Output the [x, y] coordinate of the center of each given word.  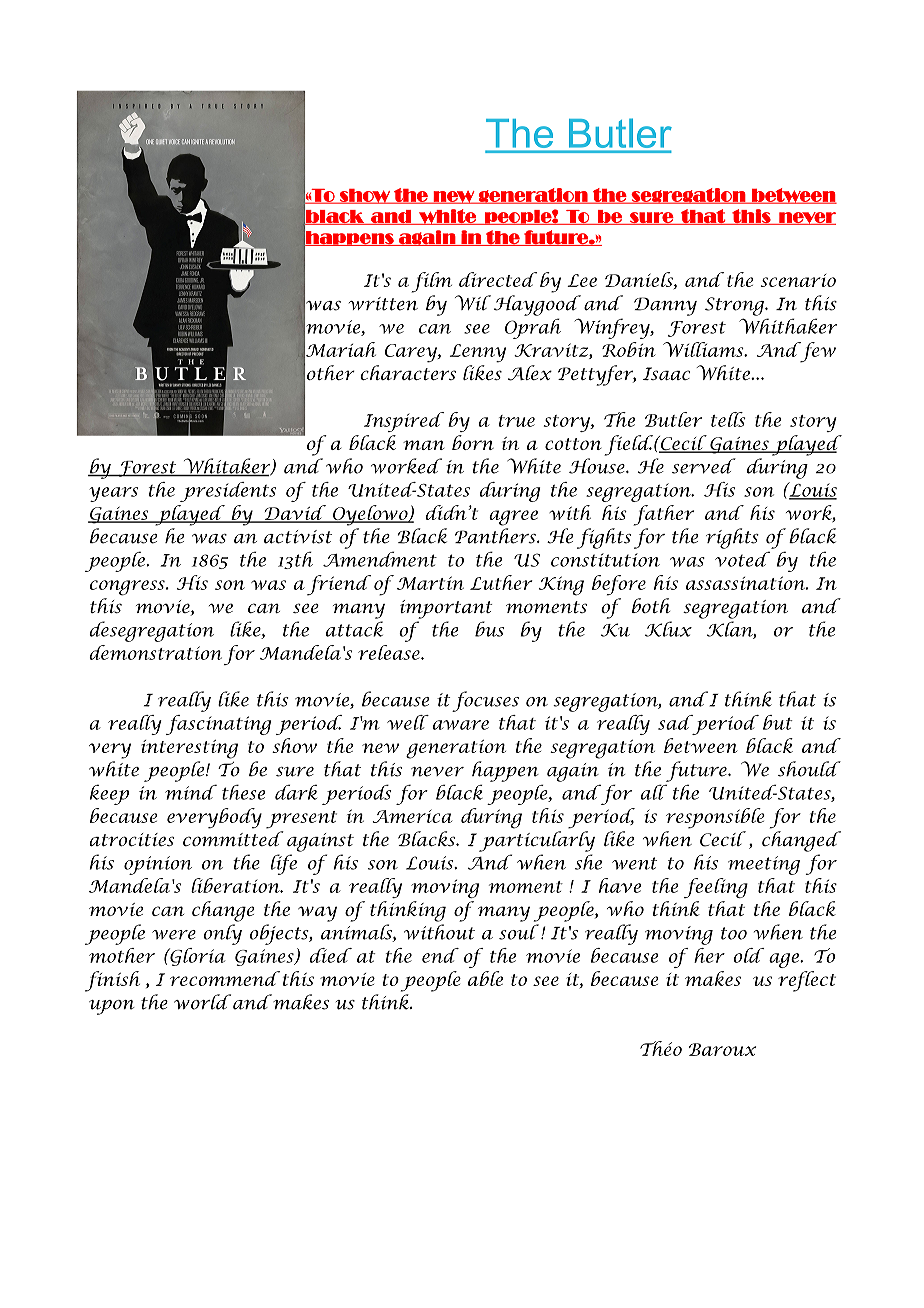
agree [513, 518]
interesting [189, 749]
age [785, 960]
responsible [715, 818]
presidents [228, 492]
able [485, 978]
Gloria [196, 957]
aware [461, 725]
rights [732, 538]
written [383, 304]
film [431, 282]
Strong [735, 306]
